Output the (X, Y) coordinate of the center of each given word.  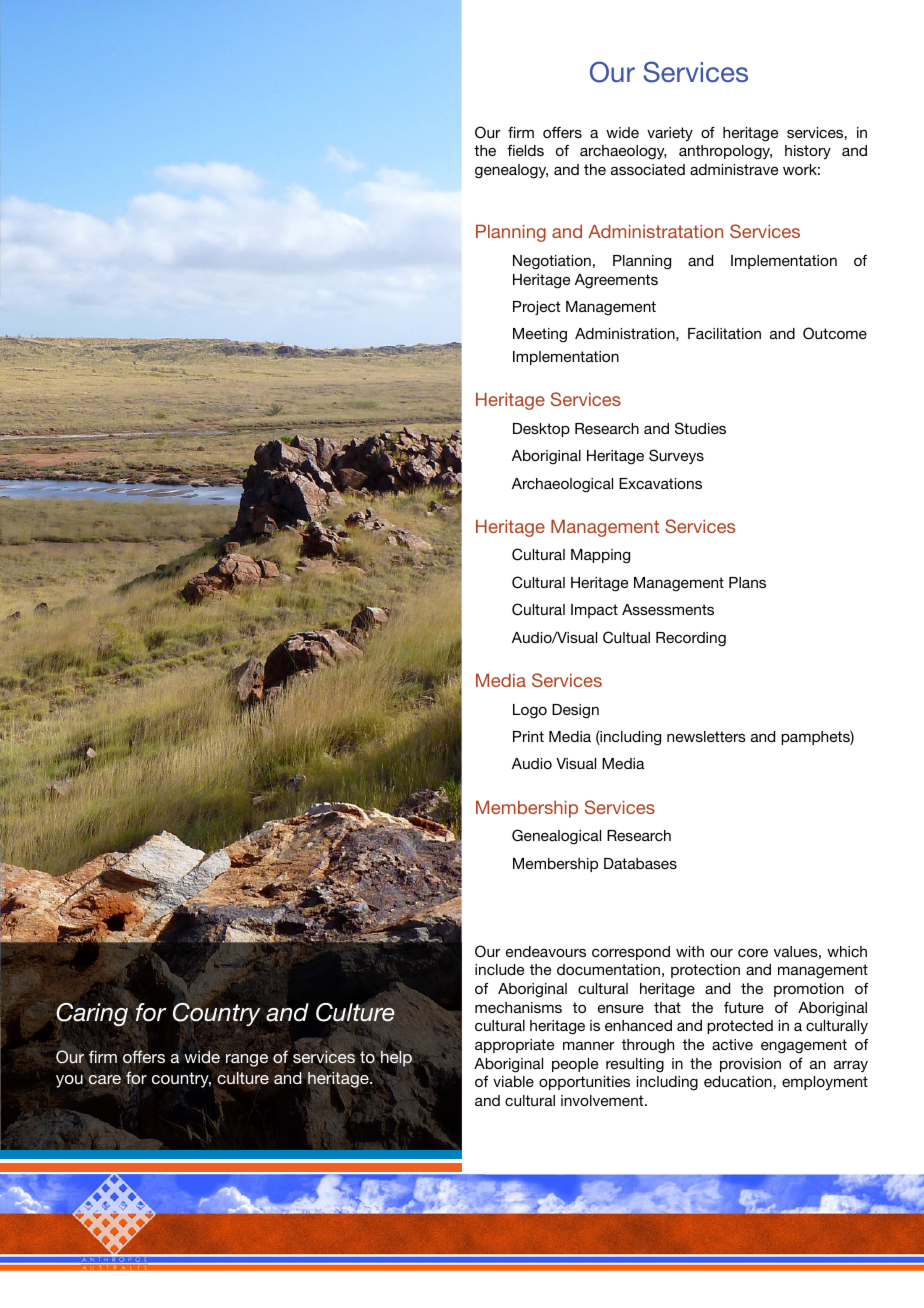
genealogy (511, 171)
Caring (92, 1014)
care (105, 1079)
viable (513, 1081)
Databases (640, 863)
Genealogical (556, 837)
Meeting (540, 335)
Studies (700, 428)
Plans (747, 582)
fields (525, 150)
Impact (594, 611)
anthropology (725, 152)
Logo (530, 711)
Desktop (541, 430)
